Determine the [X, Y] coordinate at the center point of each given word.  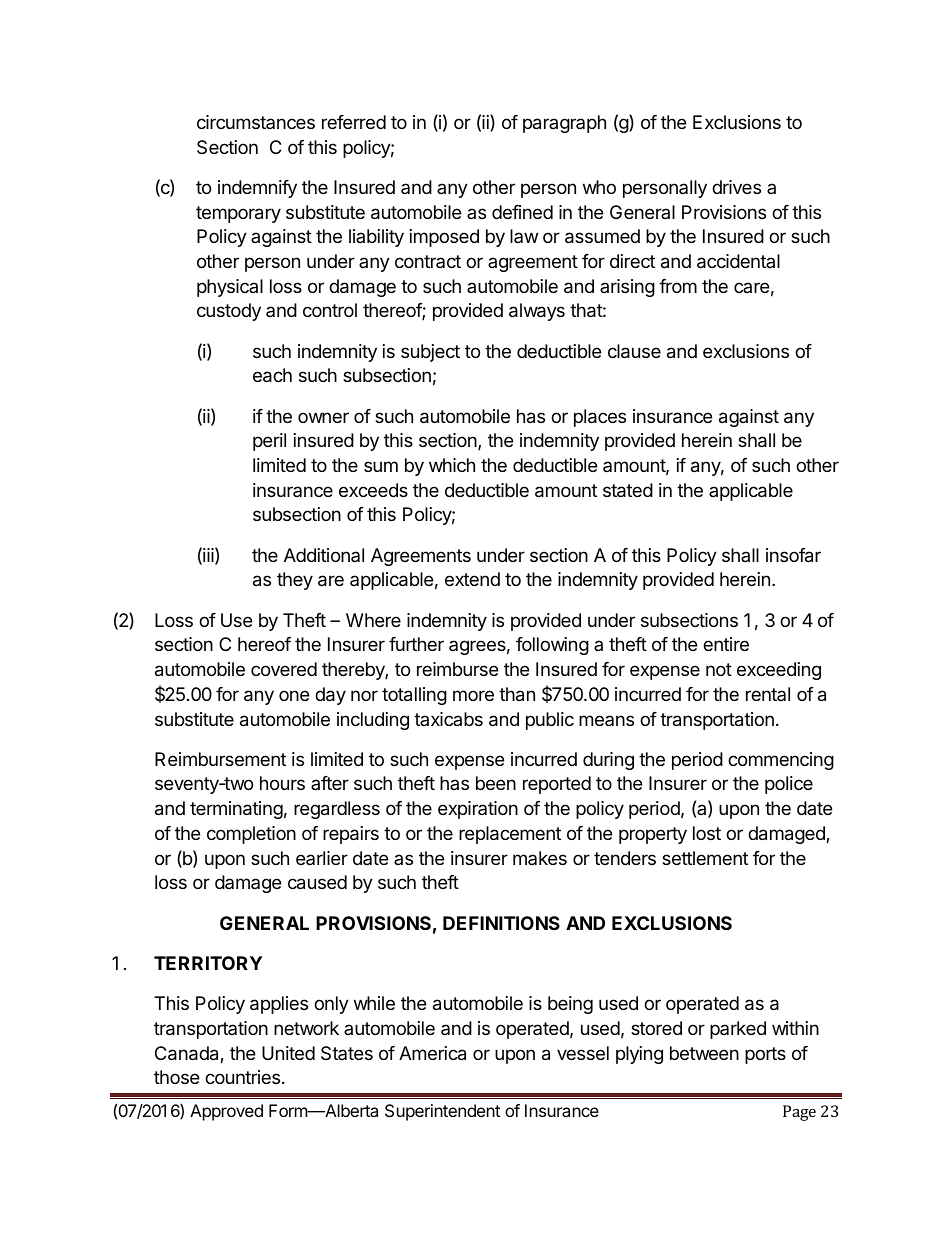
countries [244, 1077]
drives [736, 187]
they [295, 581]
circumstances [256, 122]
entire [726, 644]
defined [522, 212]
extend [472, 579]
